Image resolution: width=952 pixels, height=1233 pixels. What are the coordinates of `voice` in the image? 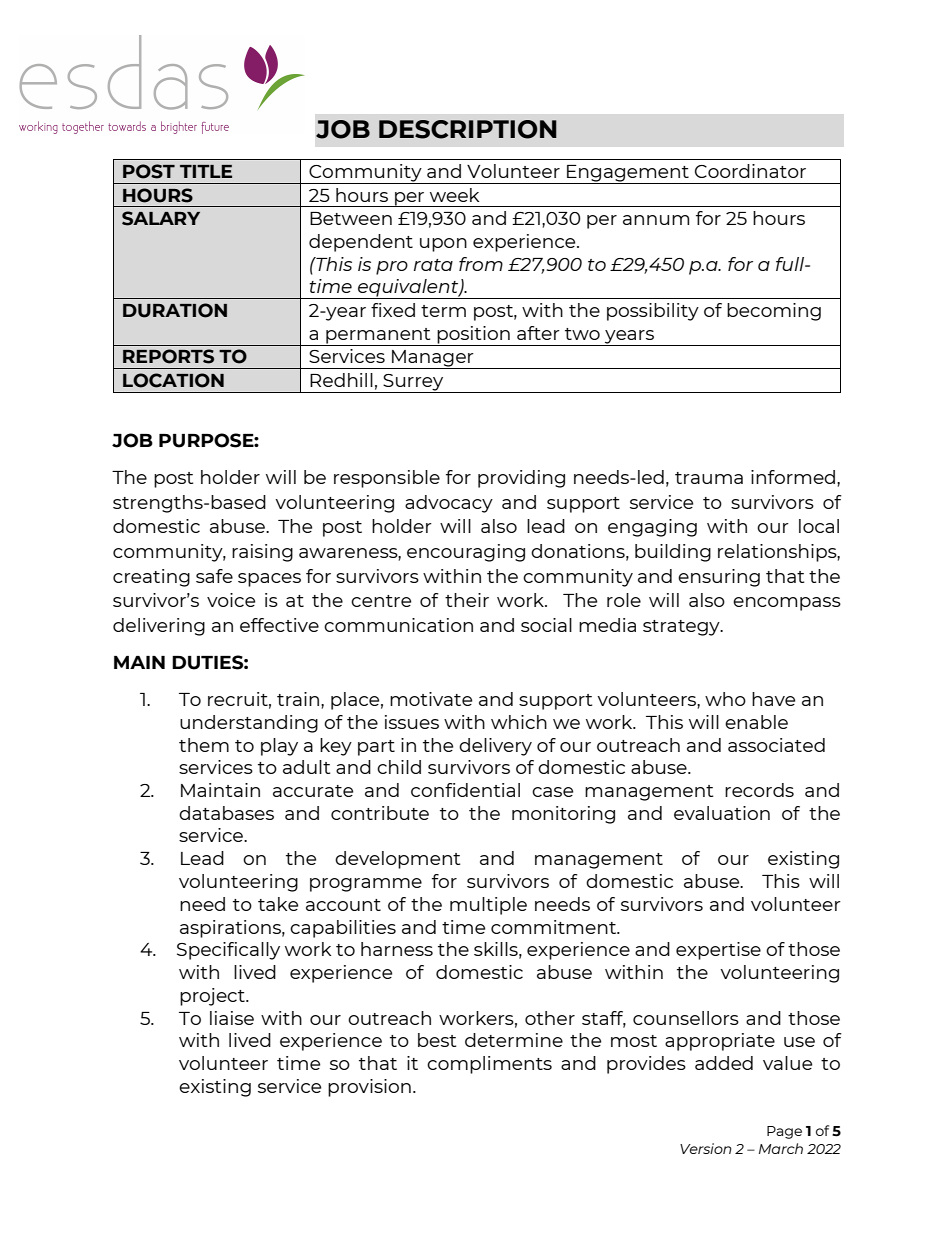 It's located at (231, 600).
